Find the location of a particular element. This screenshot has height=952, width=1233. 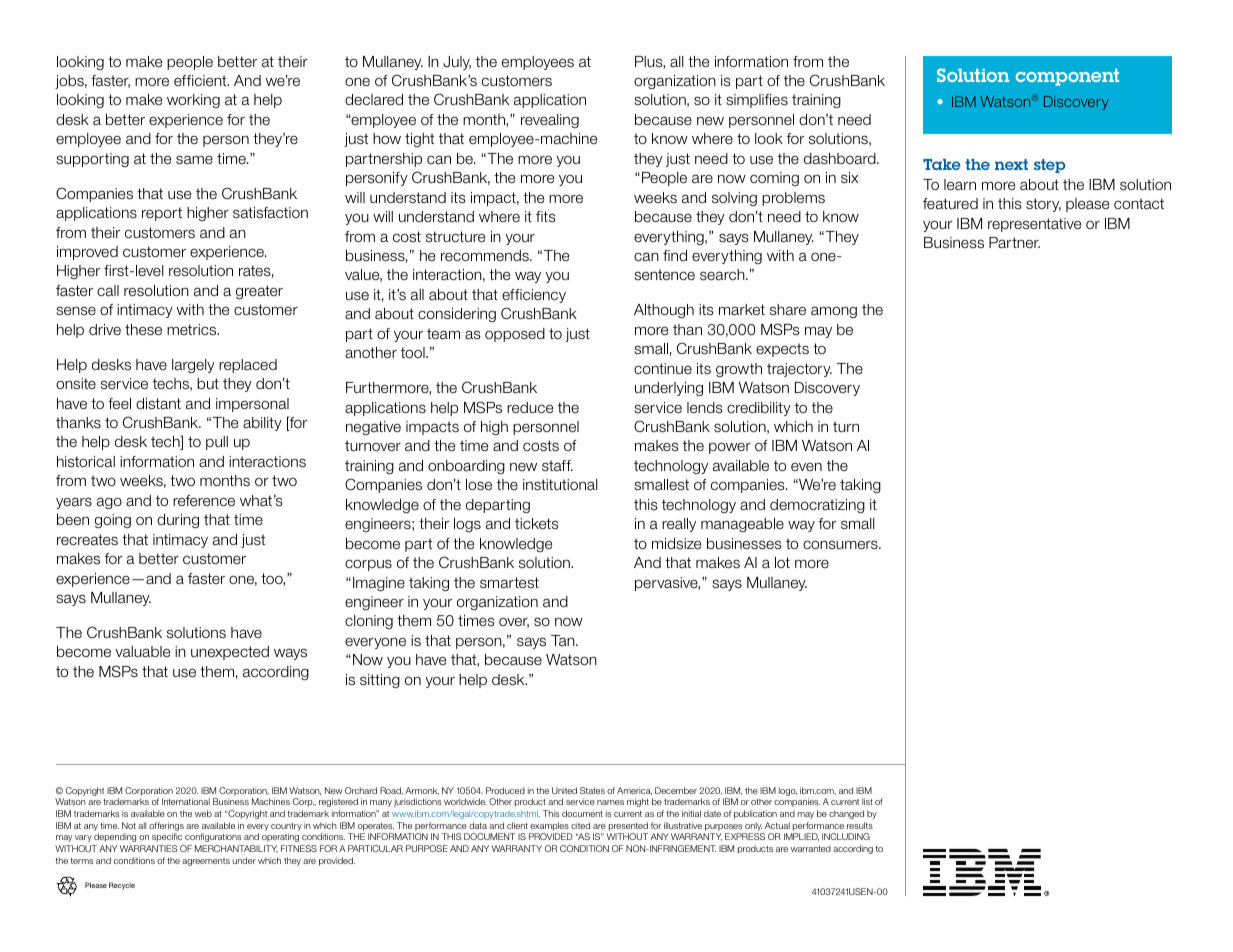

presented is located at coordinates (627, 828).
